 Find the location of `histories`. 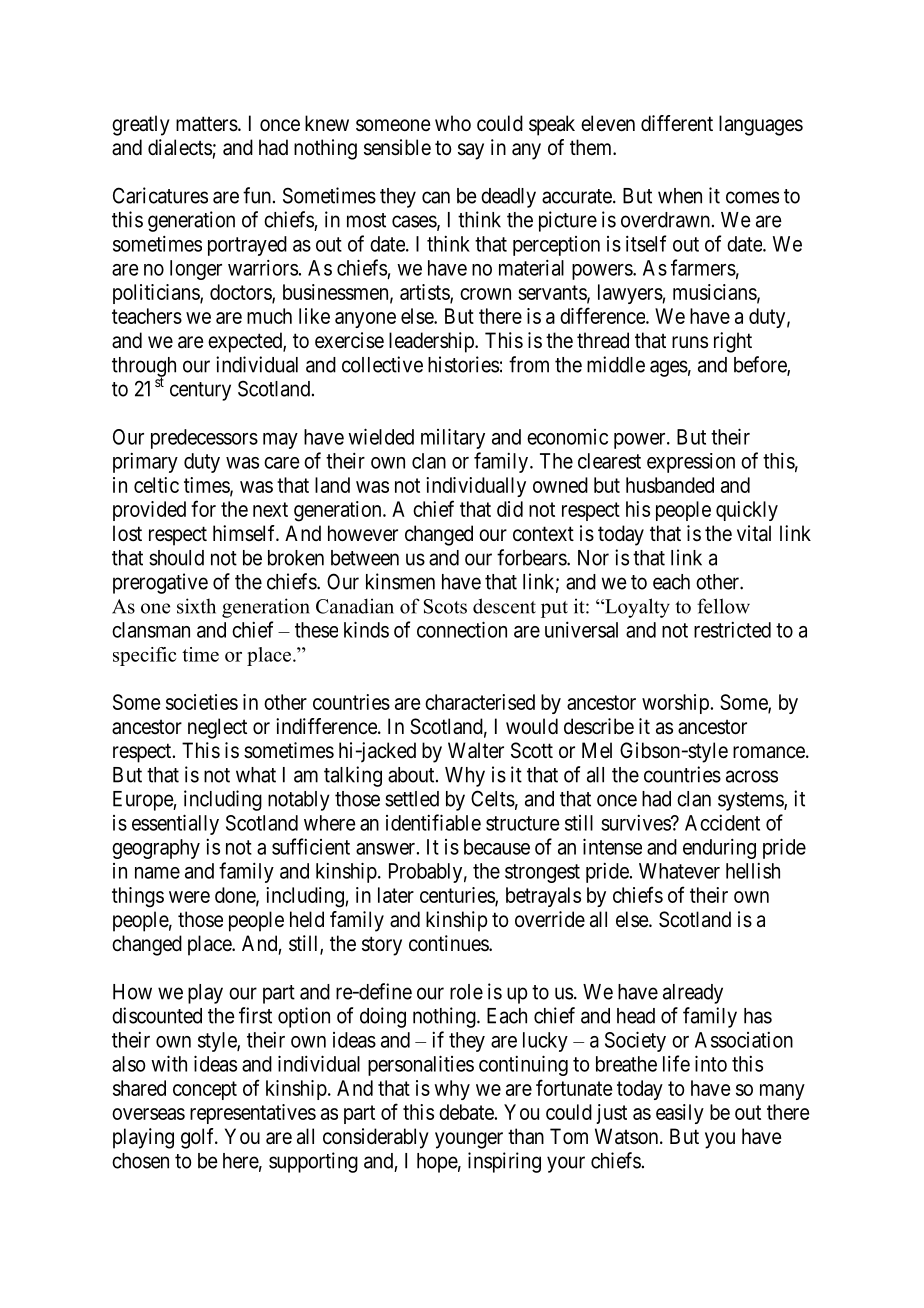

histories is located at coordinates (463, 364).
